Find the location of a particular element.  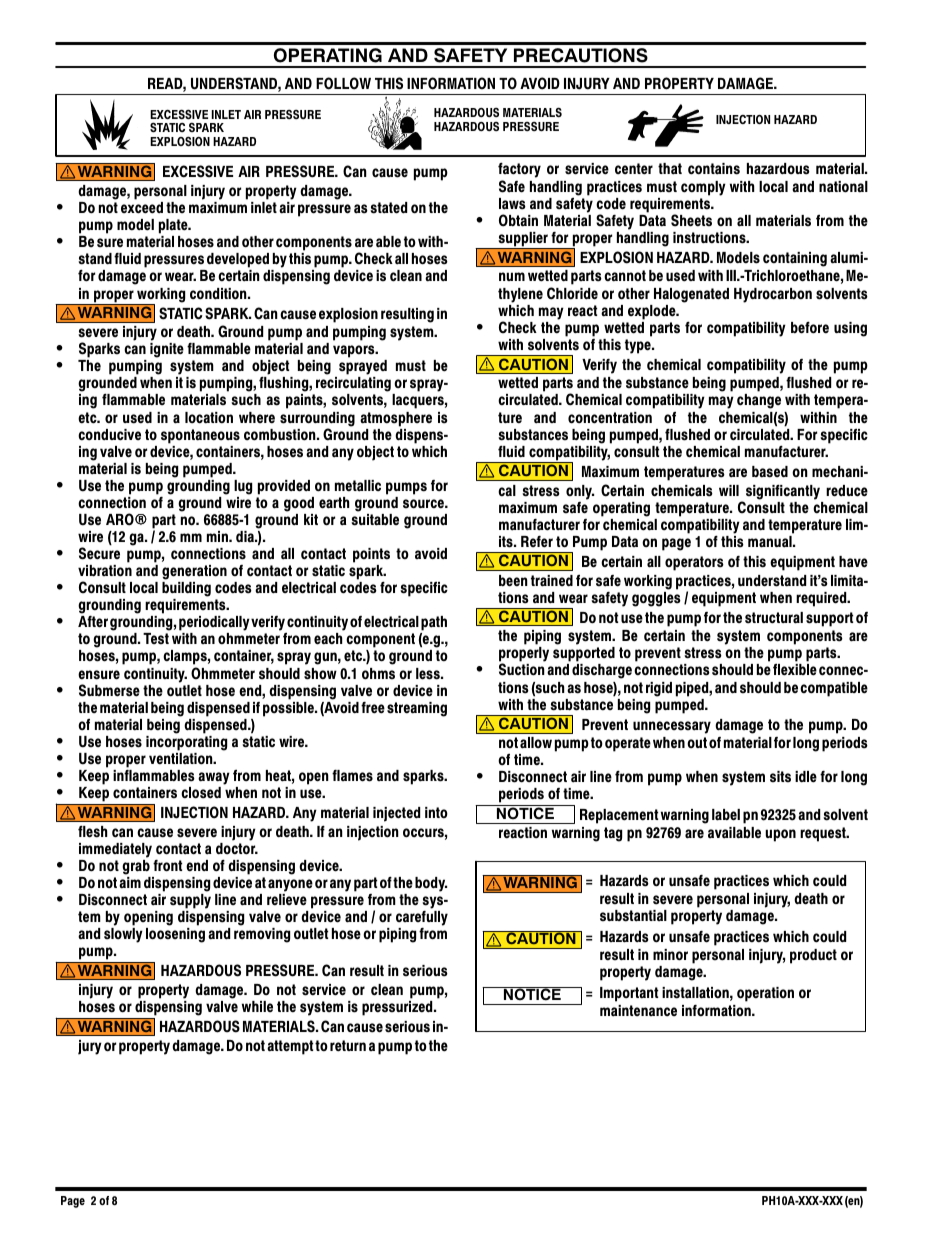

exceed is located at coordinates (142, 208).
